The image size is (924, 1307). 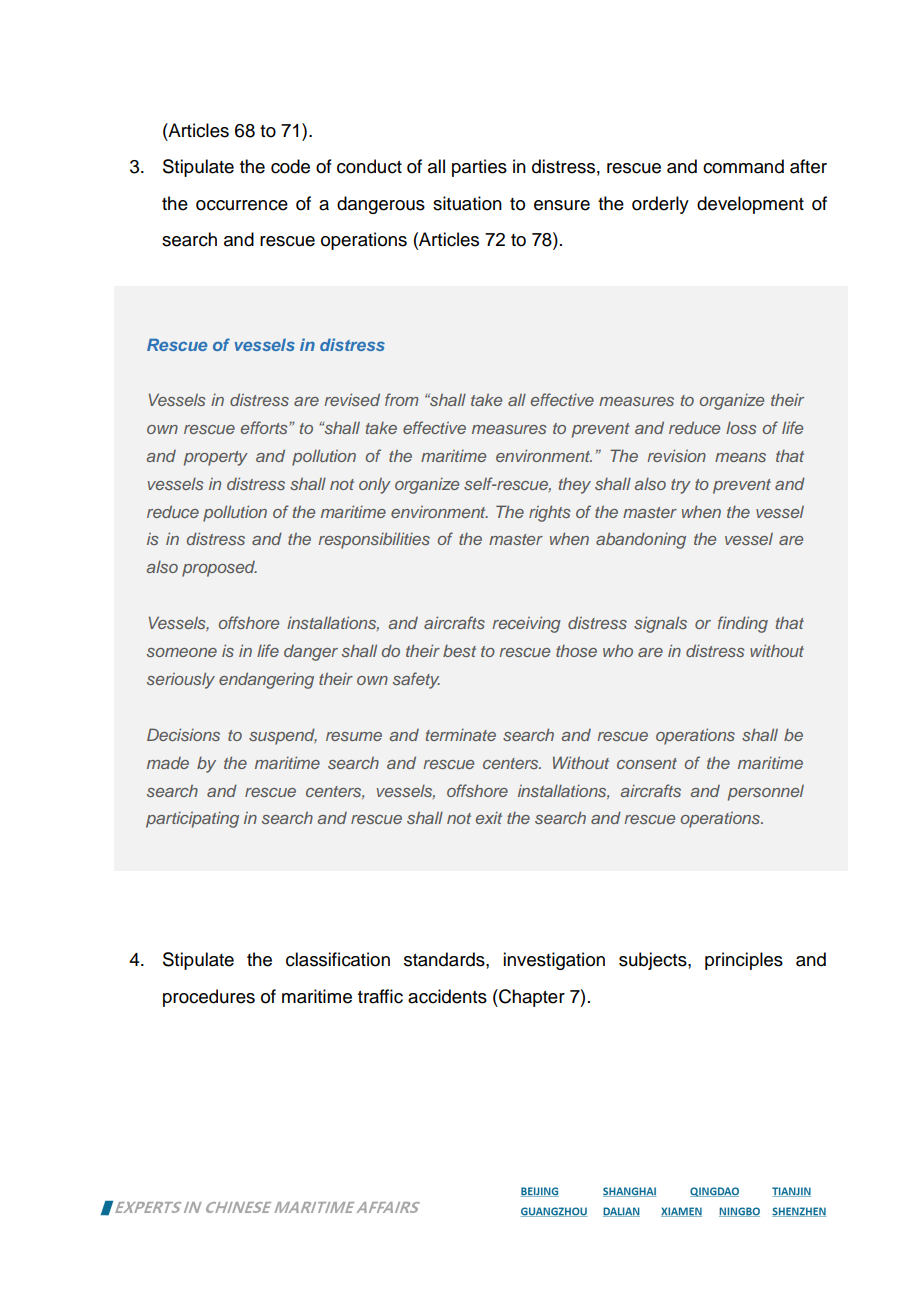 I want to click on proposed, so click(x=219, y=569).
